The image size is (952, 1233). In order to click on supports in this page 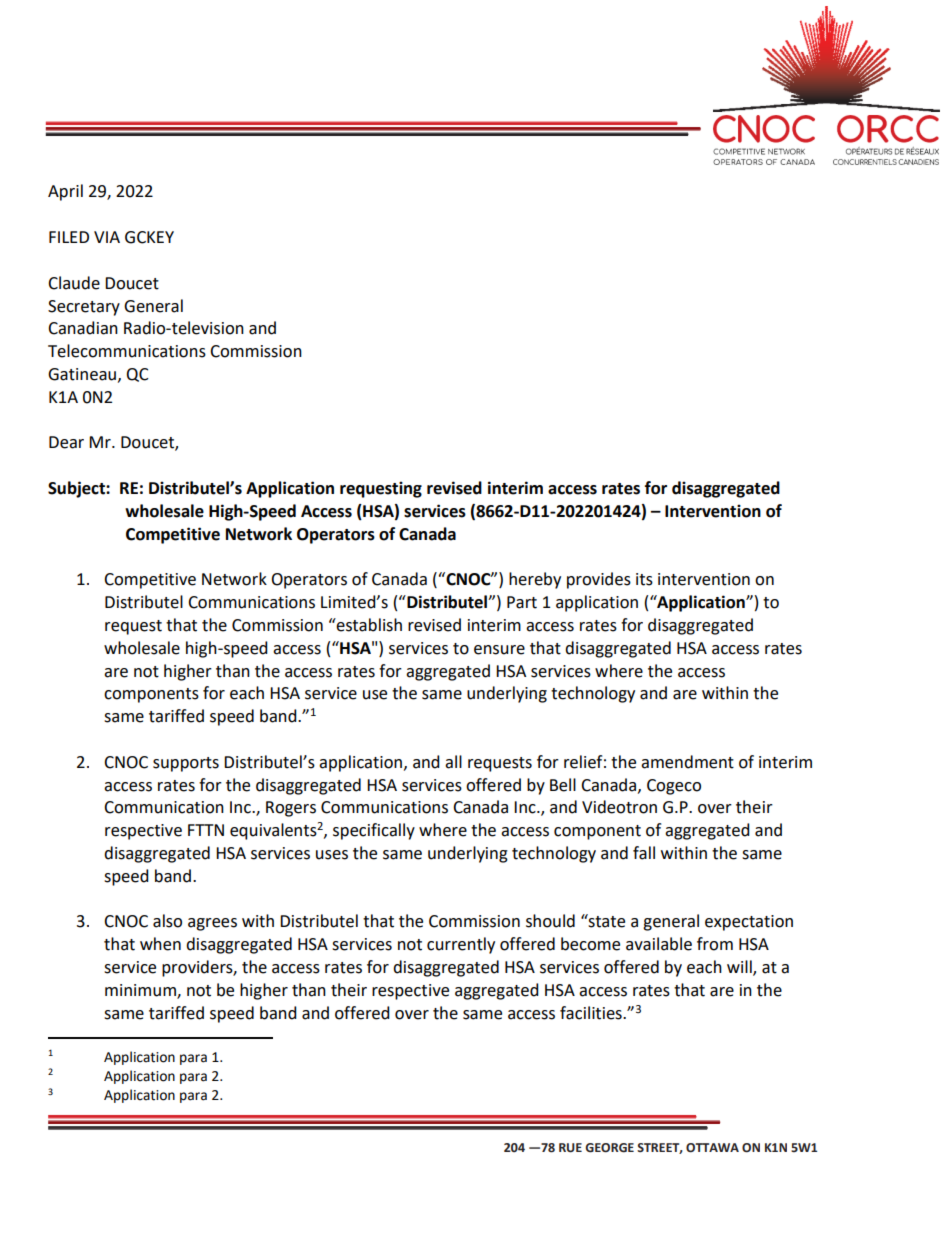, I will do `click(186, 764)`.
